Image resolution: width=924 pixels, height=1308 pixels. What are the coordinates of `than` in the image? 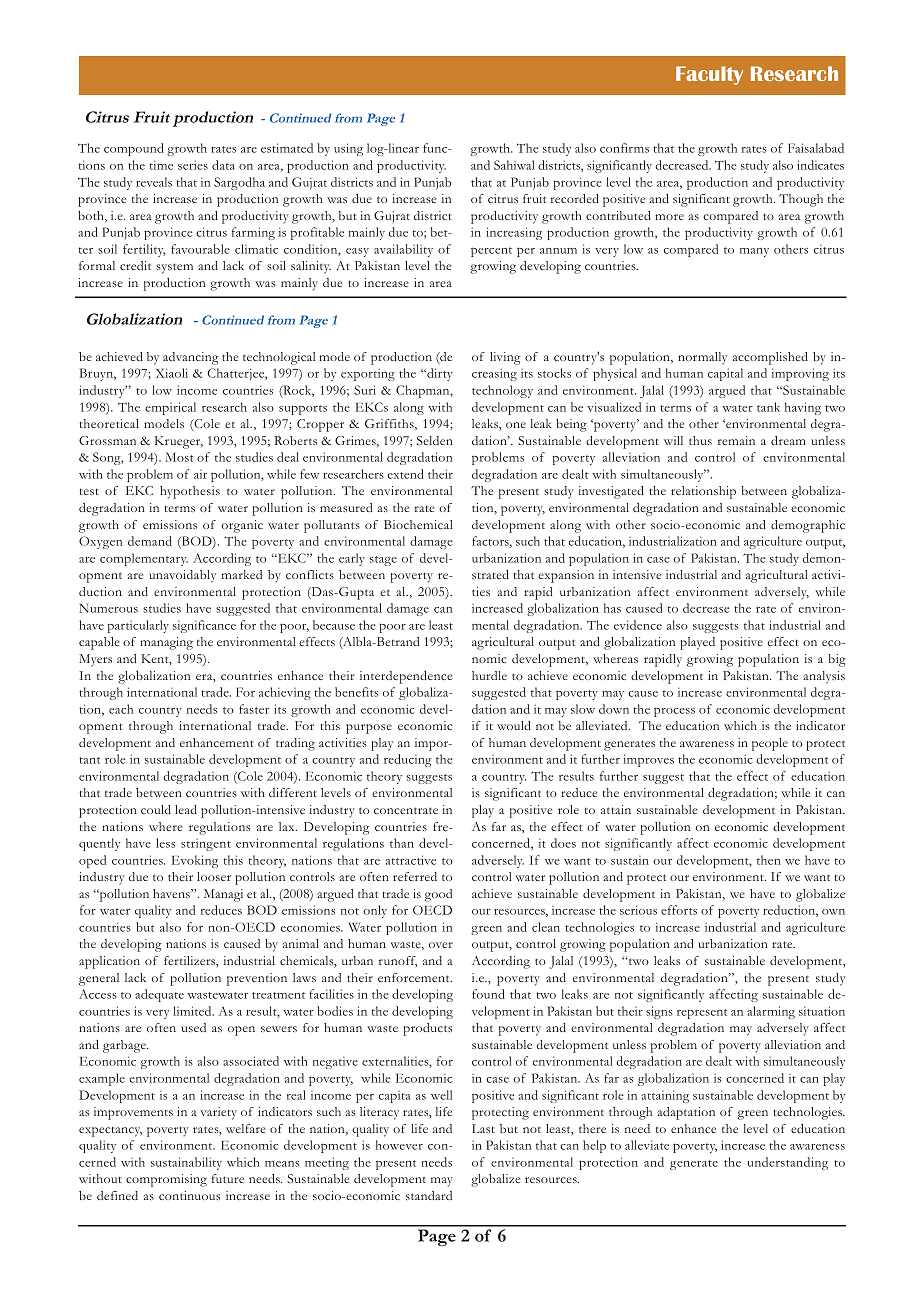 It's located at (402, 843).
